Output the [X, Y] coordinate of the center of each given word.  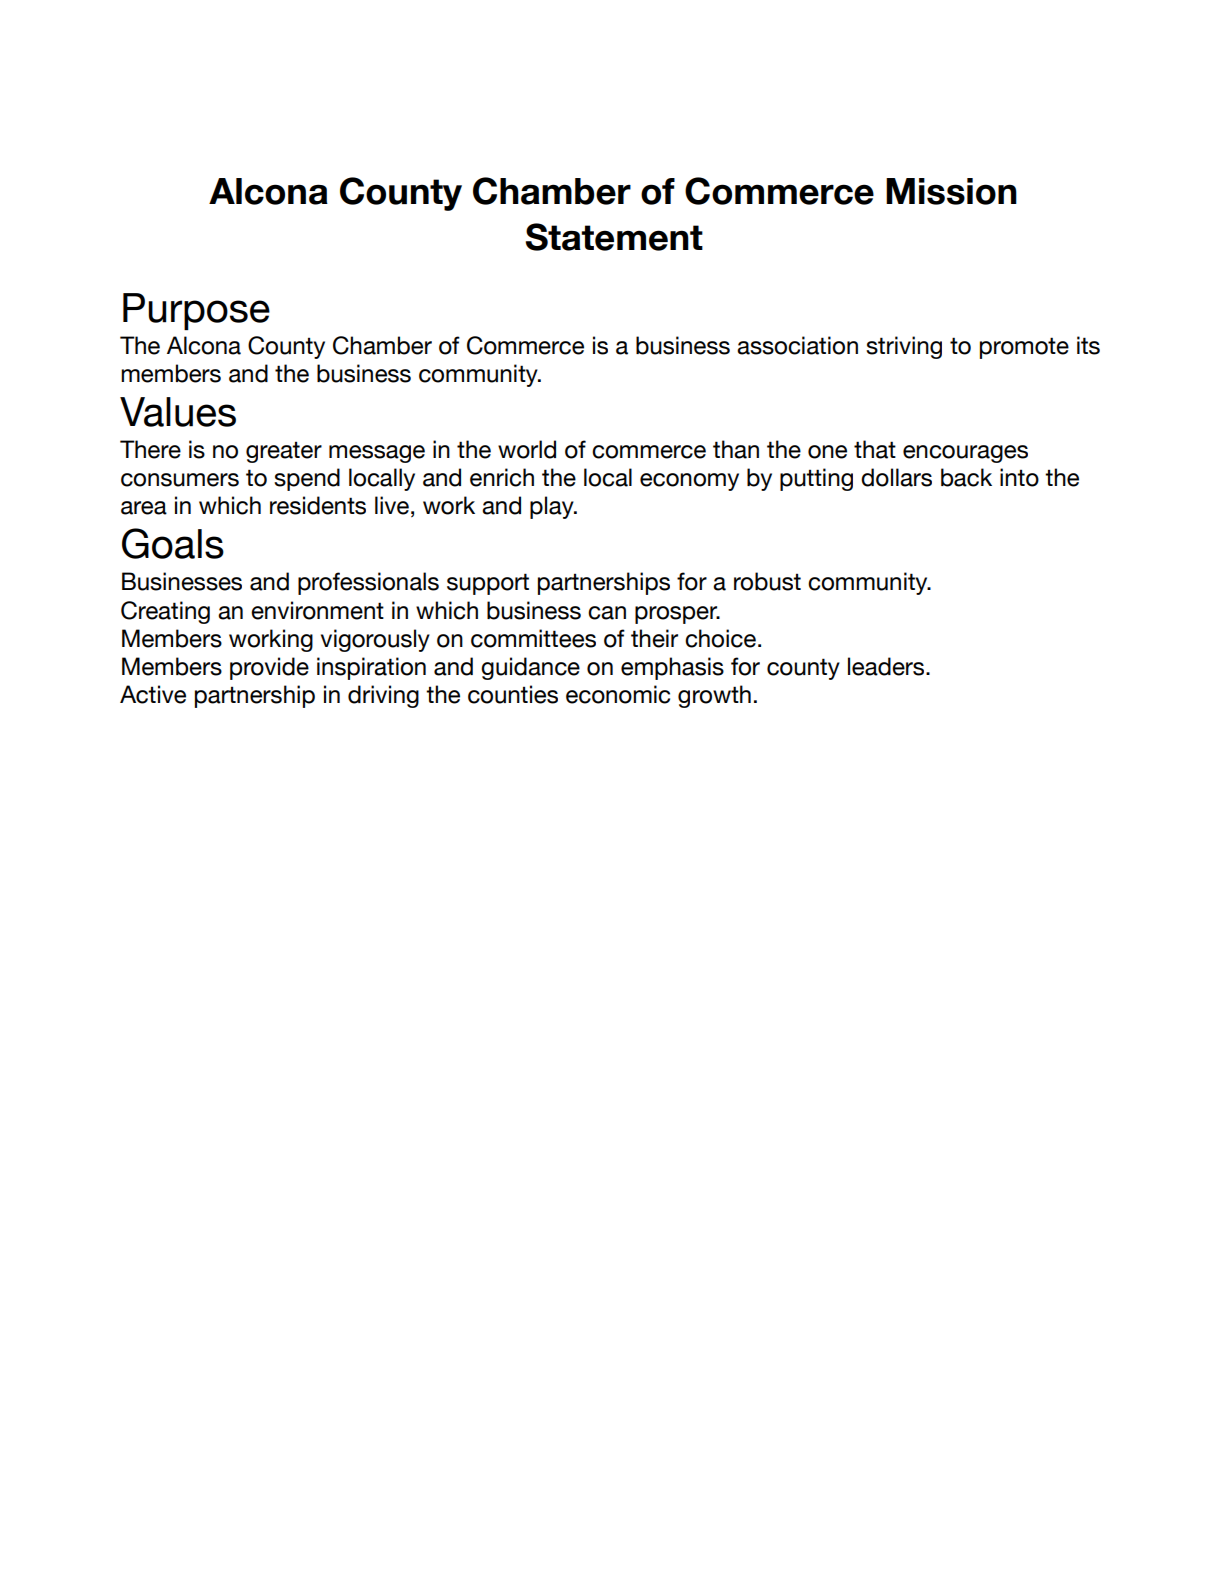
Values [178, 412]
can [607, 613]
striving [904, 347]
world [527, 449]
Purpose [196, 311]
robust [767, 581]
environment [317, 610]
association [797, 345]
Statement [614, 237]
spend [307, 479]
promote [1024, 348]
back [966, 477]
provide [269, 668]
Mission [951, 191]
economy [689, 482]
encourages [965, 454]
